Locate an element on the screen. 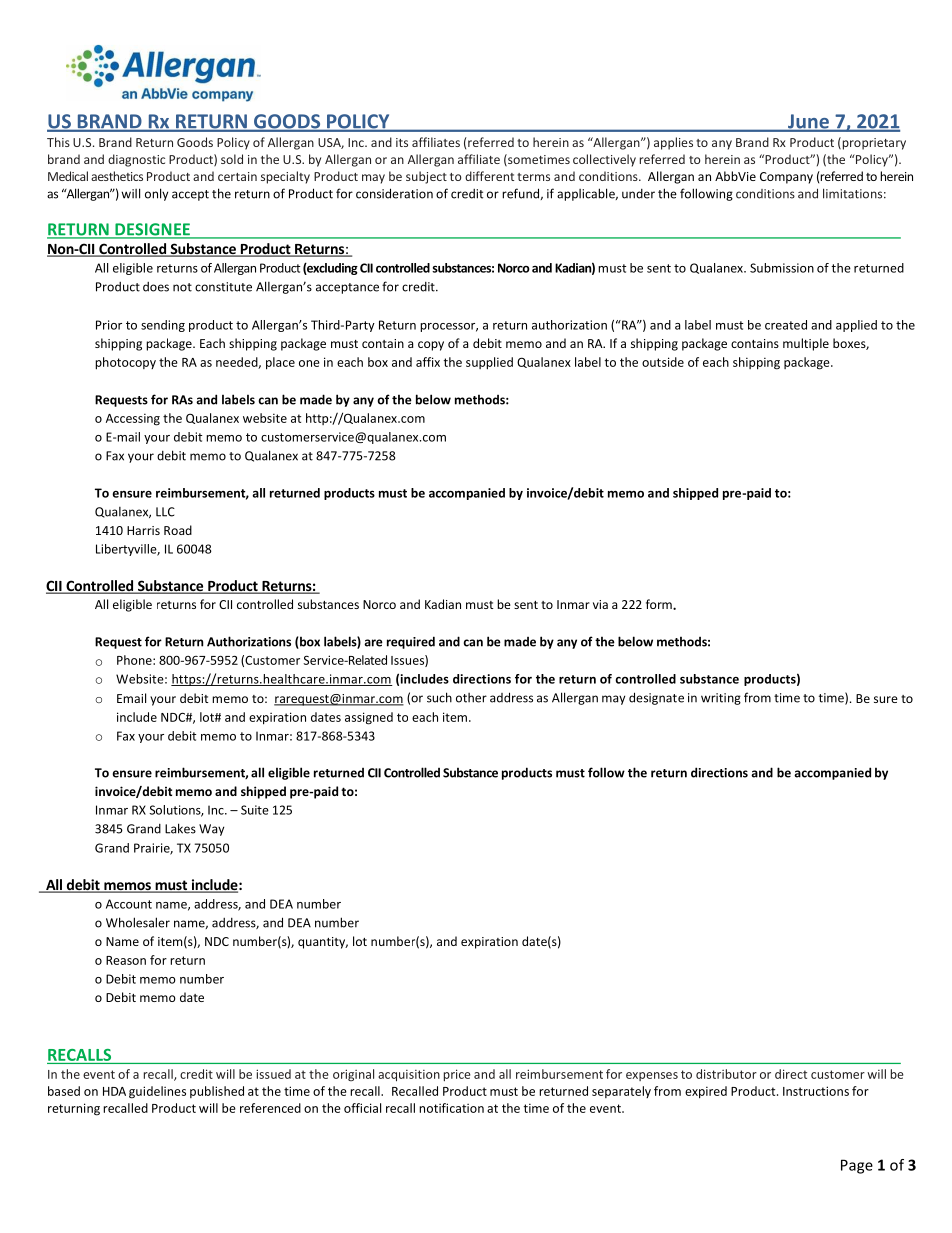 Image resolution: width=952 pixels, height=1233 pixels. expired is located at coordinates (706, 1092).
